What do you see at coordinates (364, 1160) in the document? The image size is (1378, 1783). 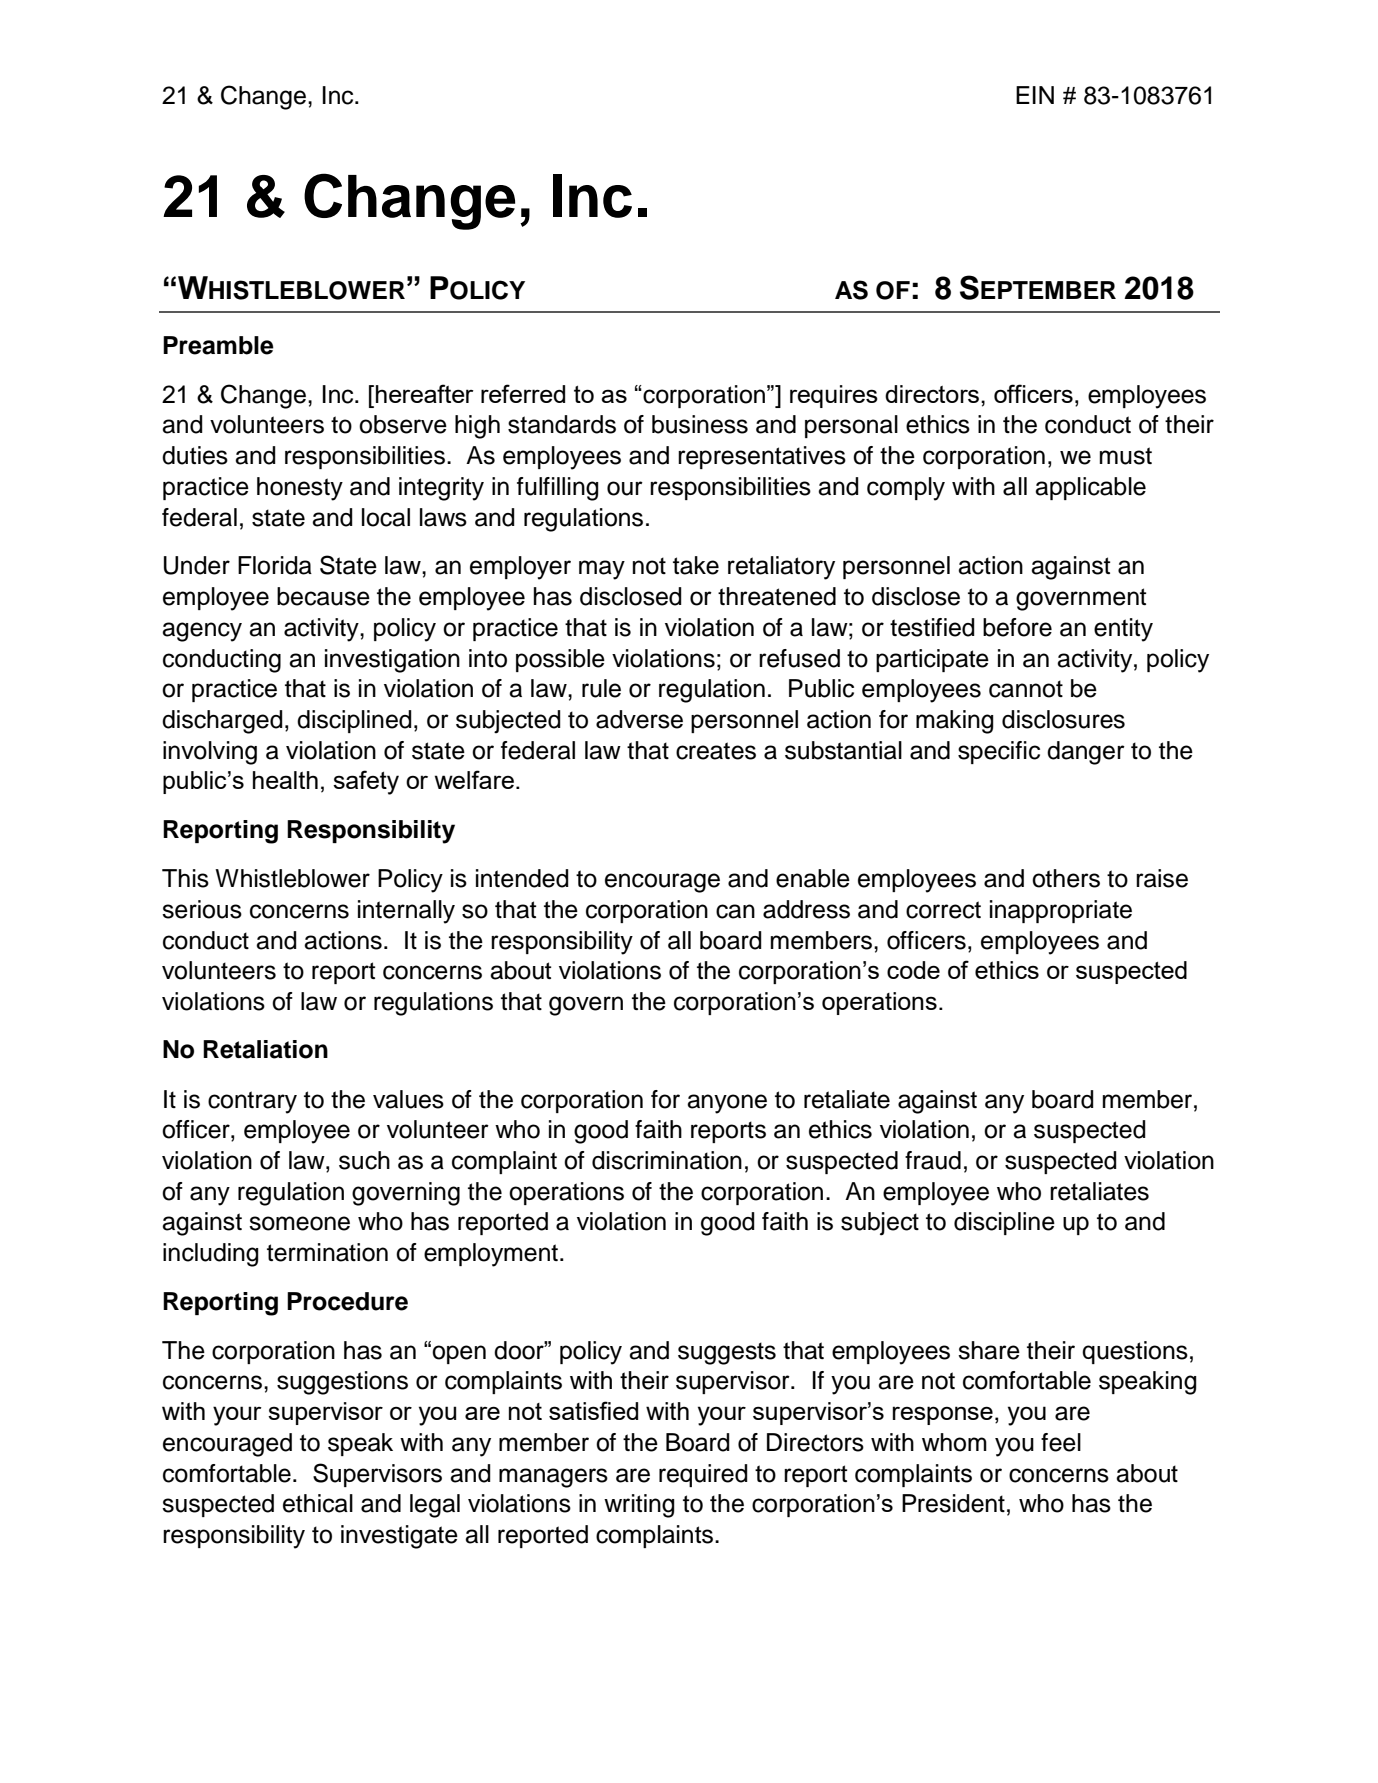 I see `such` at bounding box center [364, 1160].
